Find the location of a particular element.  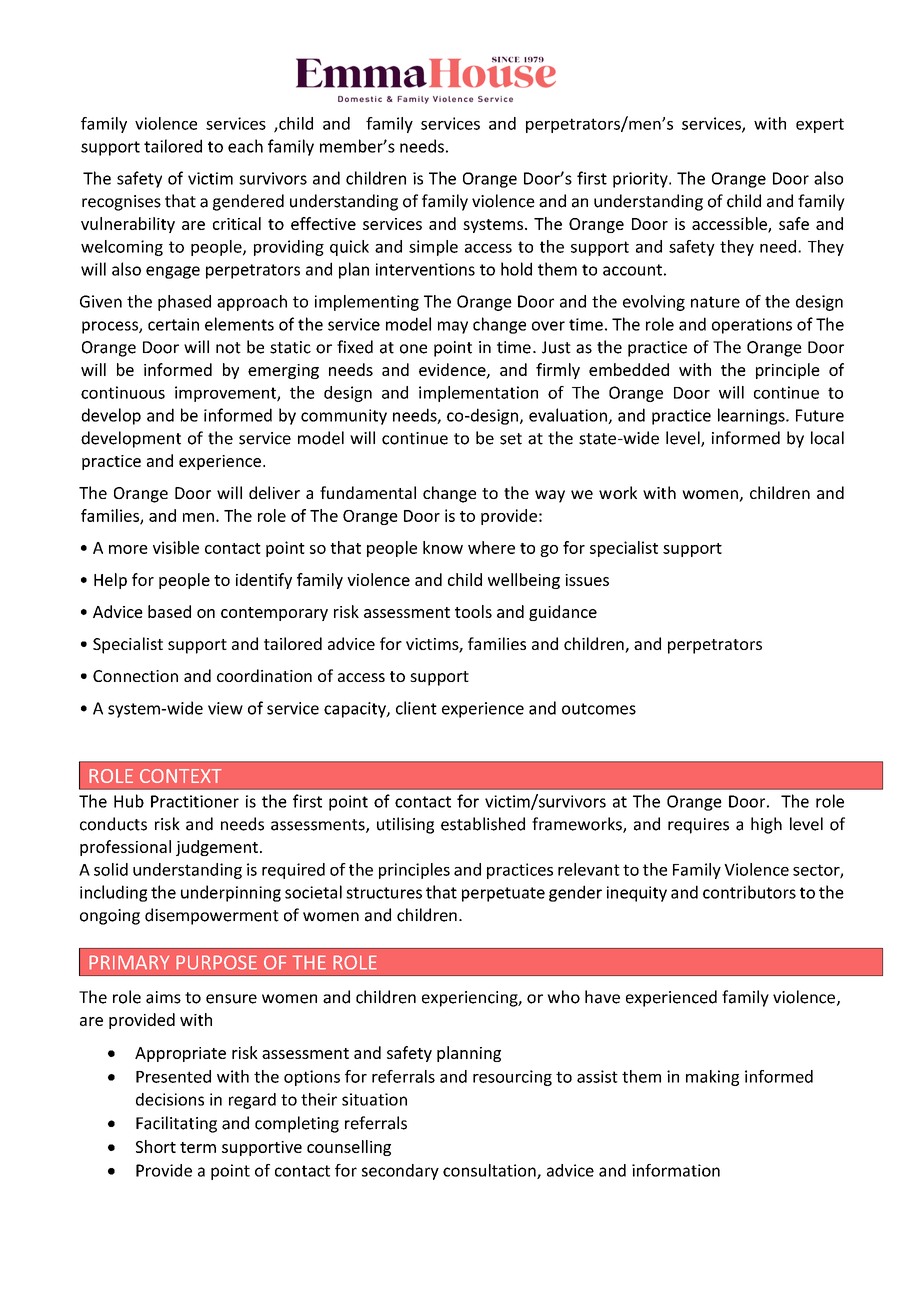

term is located at coordinates (198, 1147).
